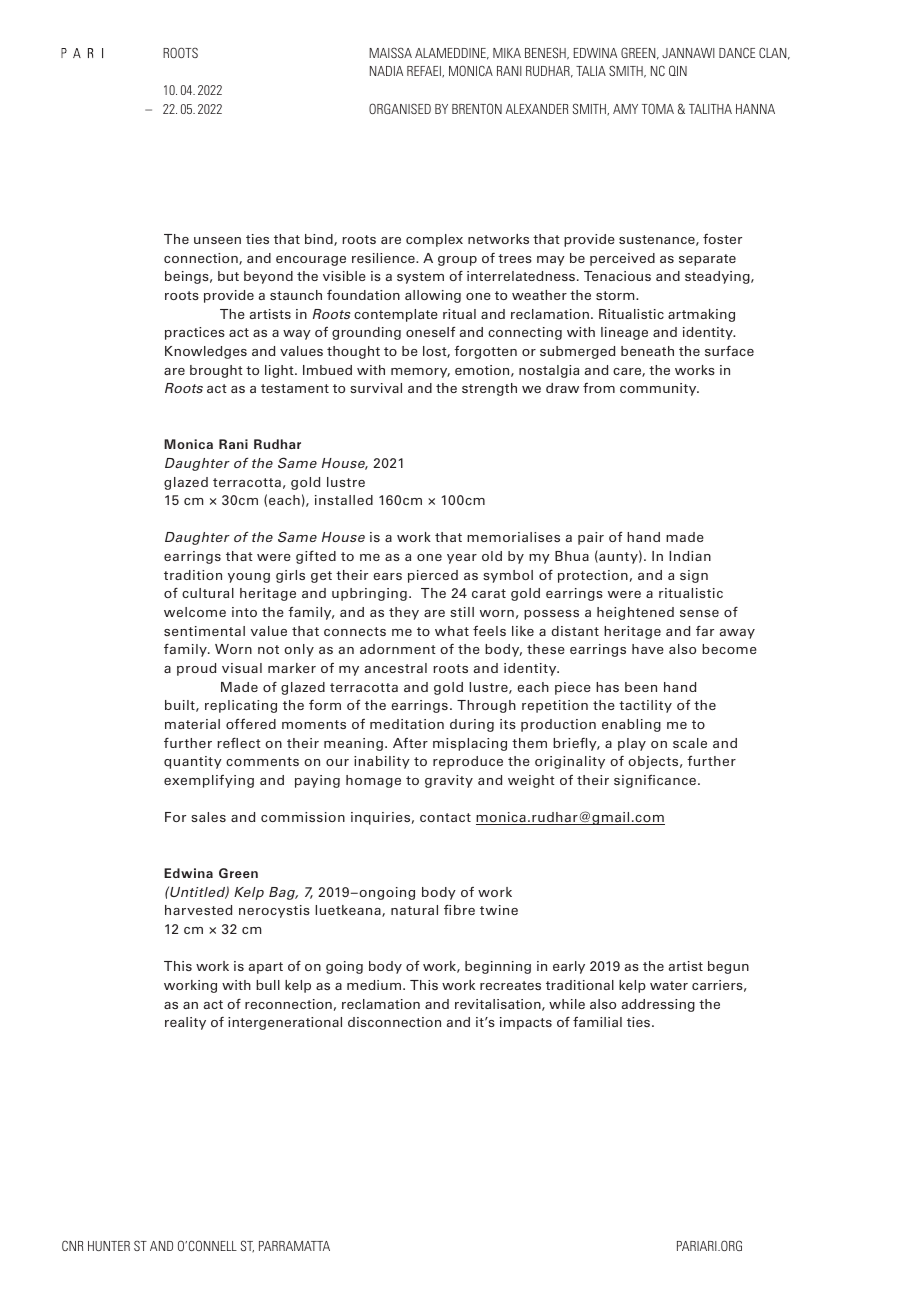  Describe the element at coordinates (400, 108) in the image. I see `ORGANISED` at that location.
